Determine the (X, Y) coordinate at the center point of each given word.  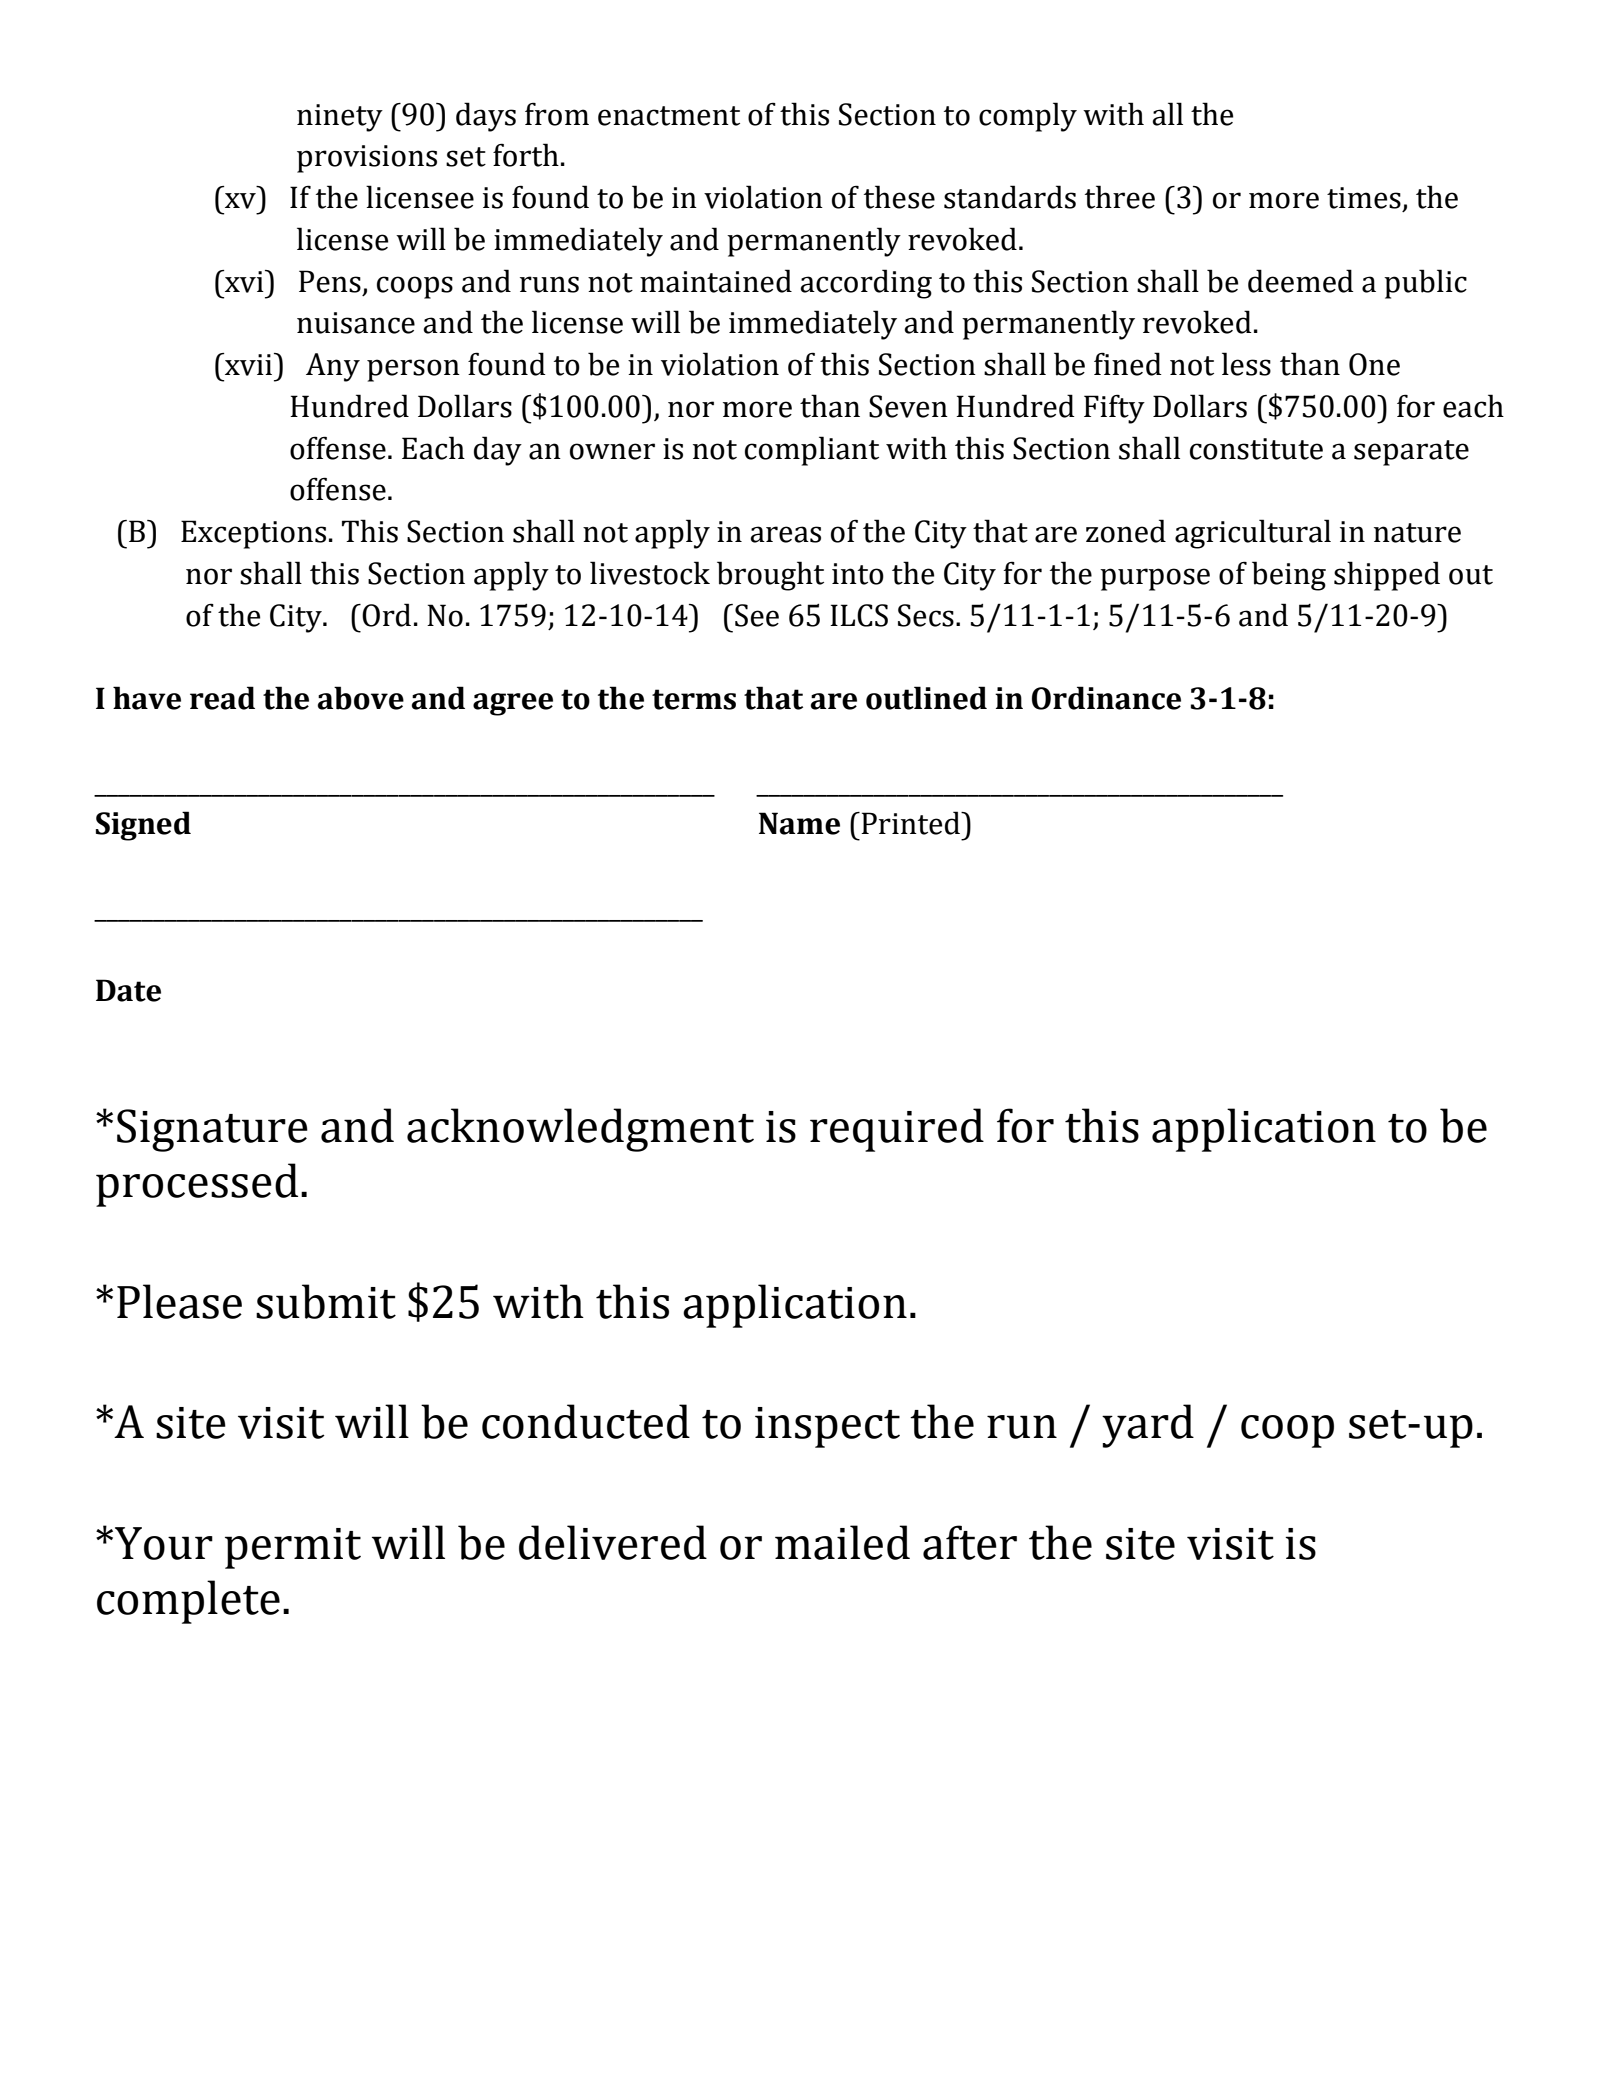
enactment (669, 116)
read (222, 698)
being (1289, 576)
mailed (842, 1542)
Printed (911, 823)
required (897, 1130)
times (1364, 198)
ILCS (859, 615)
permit (293, 1548)
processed (197, 1185)
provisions (367, 159)
